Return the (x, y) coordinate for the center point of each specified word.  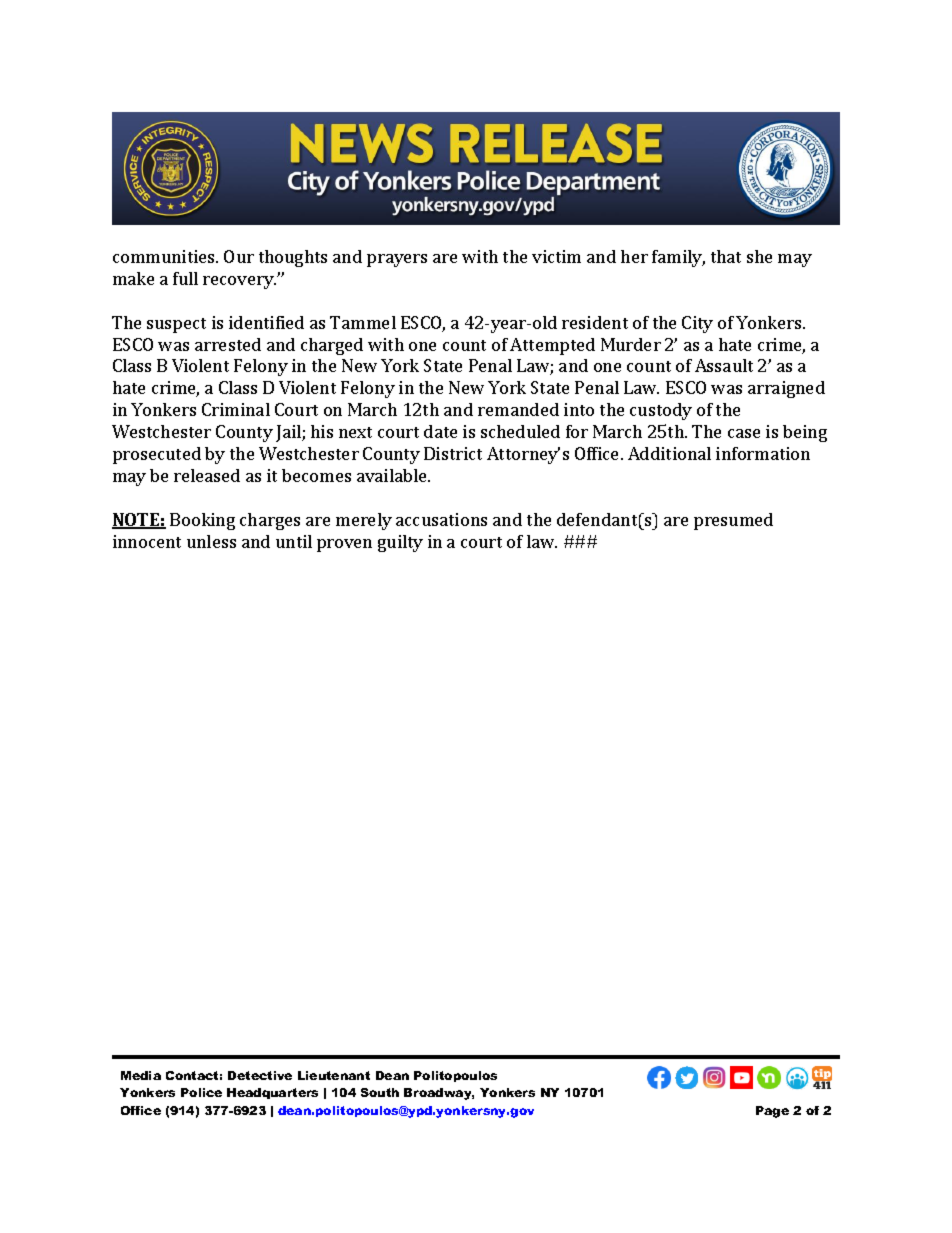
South (380, 1092)
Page (772, 1112)
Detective (260, 1075)
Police (201, 1092)
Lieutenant (334, 1075)
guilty (400, 543)
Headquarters (272, 1093)
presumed (733, 521)
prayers (397, 260)
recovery (239, 282)
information (763, 453)
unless (211, 541)
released (207, 475)
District (453, 453)
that (726, 256)
